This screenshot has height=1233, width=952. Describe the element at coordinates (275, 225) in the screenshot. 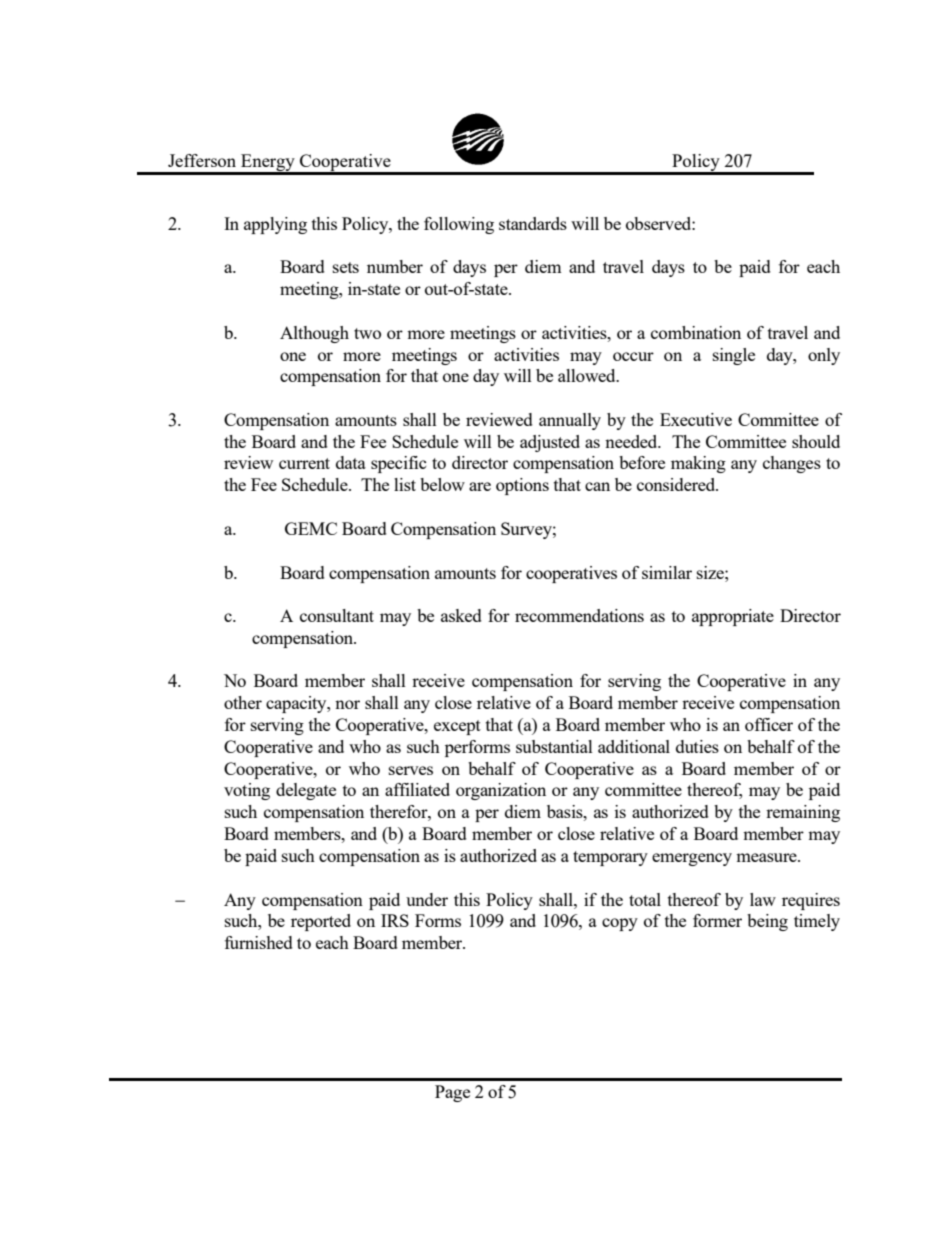

I see `applying` at that location.
